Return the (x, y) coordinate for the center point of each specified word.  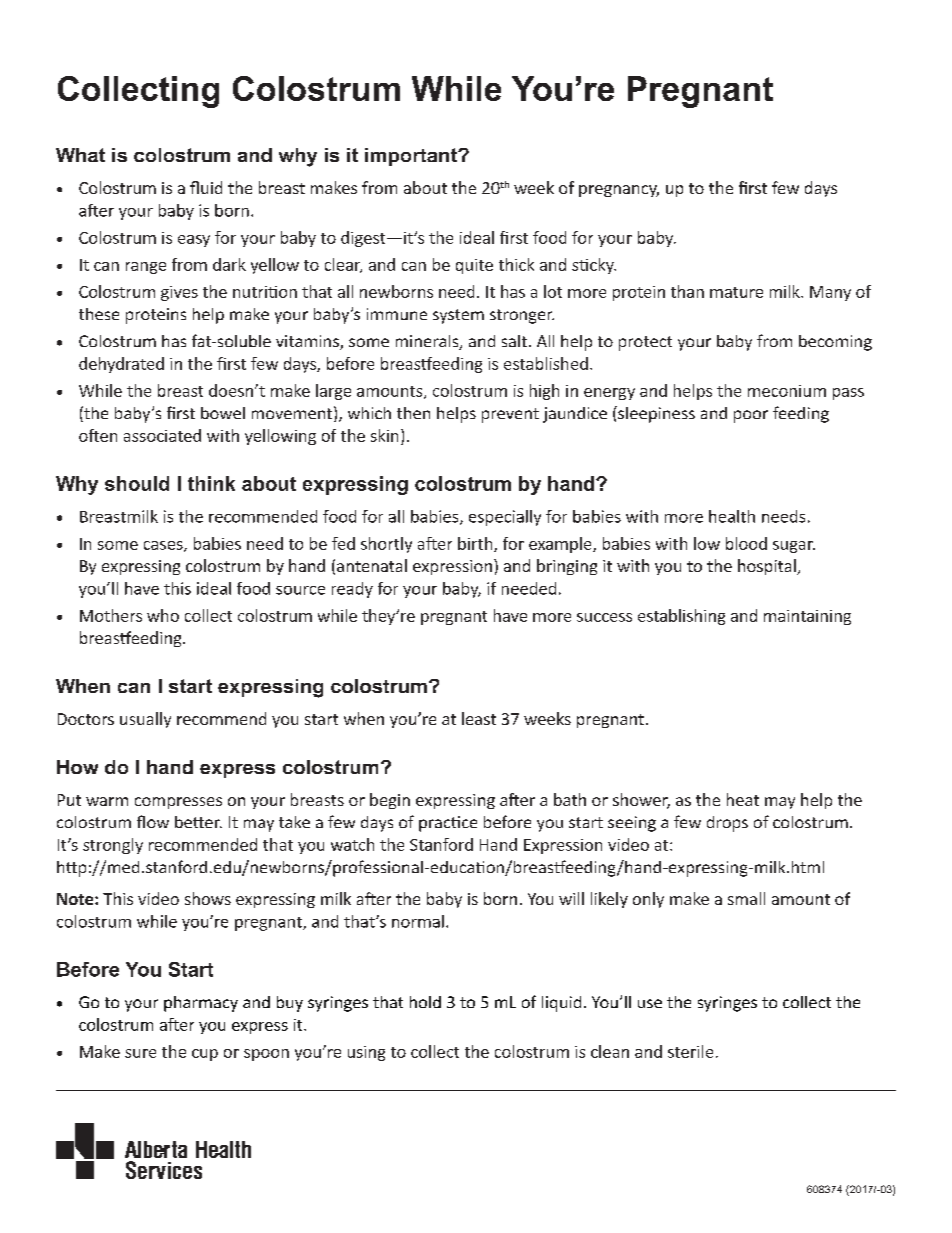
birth (476, 544)
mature (736, 292)
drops (727, 824)
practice (448, 824)
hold (425, 1002)
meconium (787, 391)
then (413, 413)
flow (153, 821)
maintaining (807, 617)
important (412, 157)
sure (140, 1053)
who (163, 615)
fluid (206, 187)
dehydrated (121, 365)
